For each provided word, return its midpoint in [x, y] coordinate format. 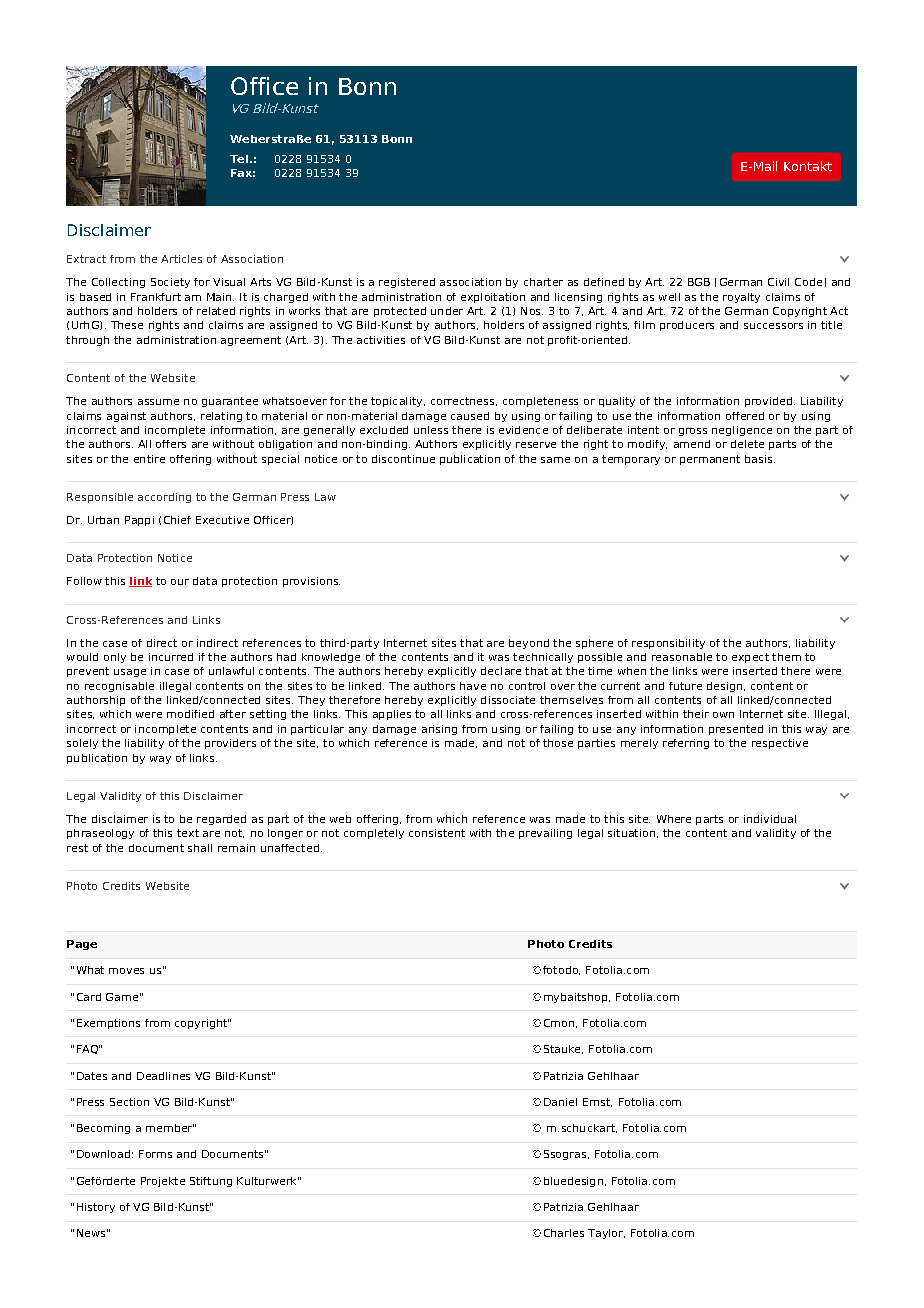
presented [736, 730]
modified [190, 714]
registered [407, 283]
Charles [564, 1233]
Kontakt [808, 166]
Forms [155, 1154]
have [473, 686]
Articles [181, 259]
